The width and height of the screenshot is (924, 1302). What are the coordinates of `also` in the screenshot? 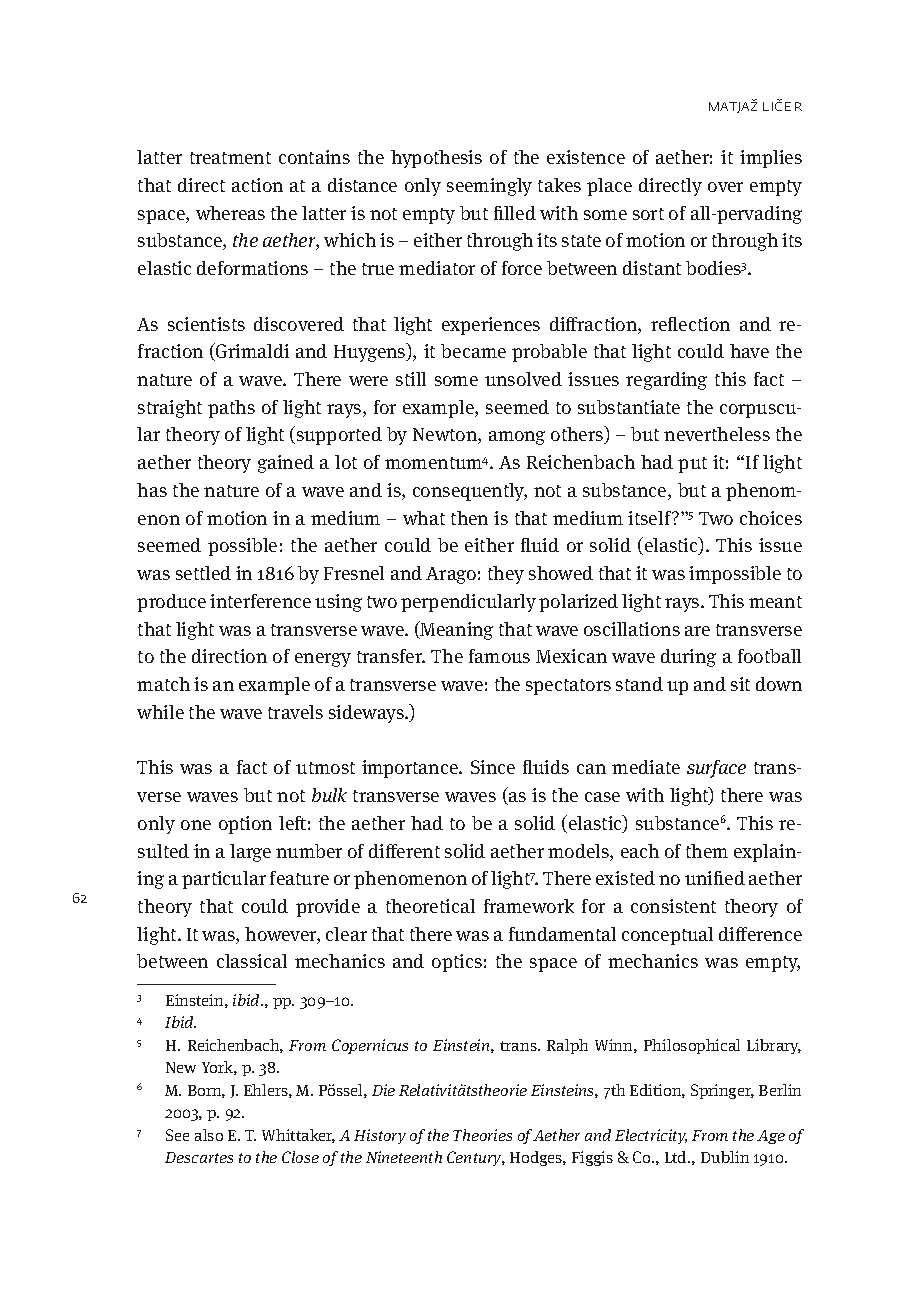 It's located at (209, 1135).
